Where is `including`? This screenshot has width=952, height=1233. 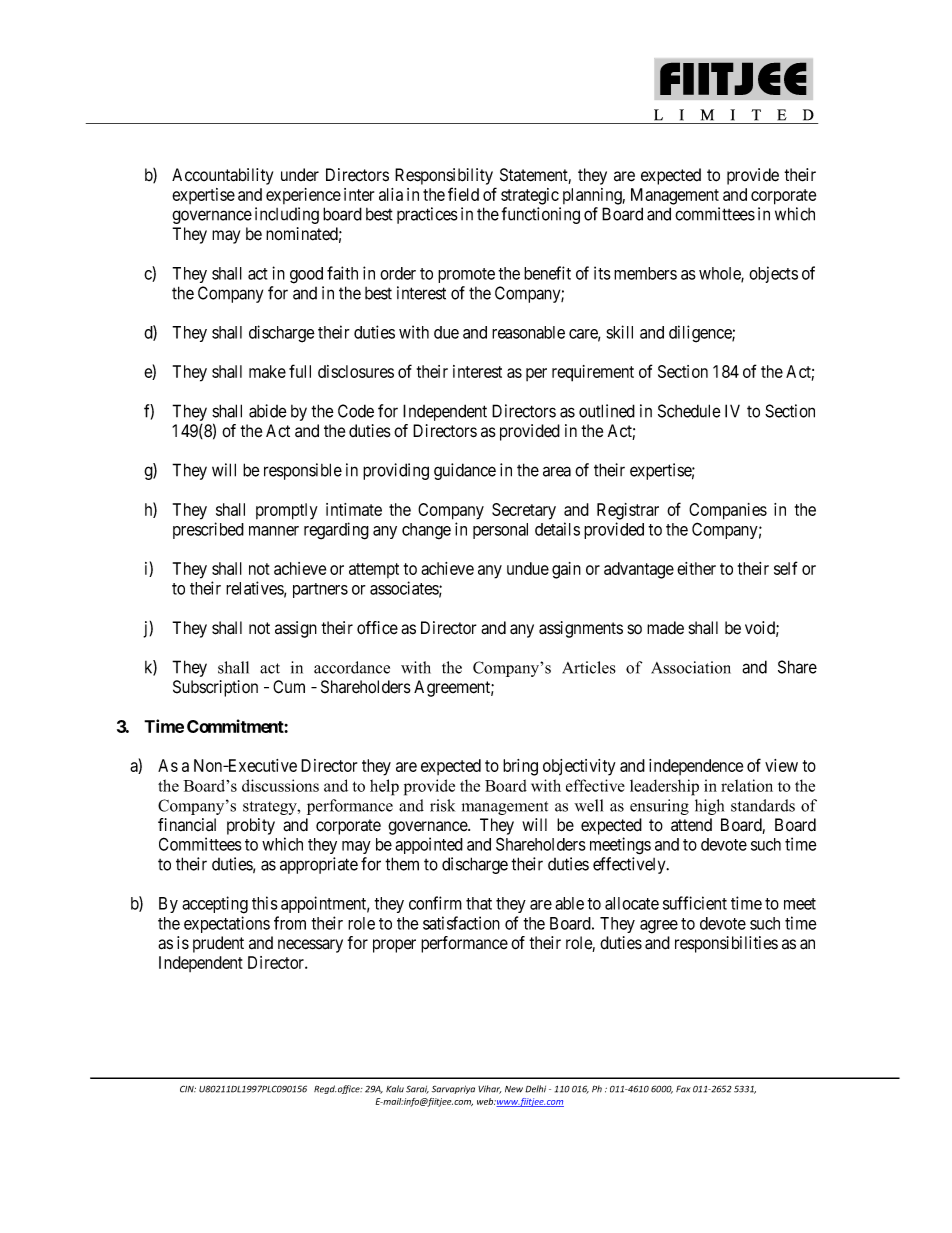
including is located at coordinates (287, 215).
